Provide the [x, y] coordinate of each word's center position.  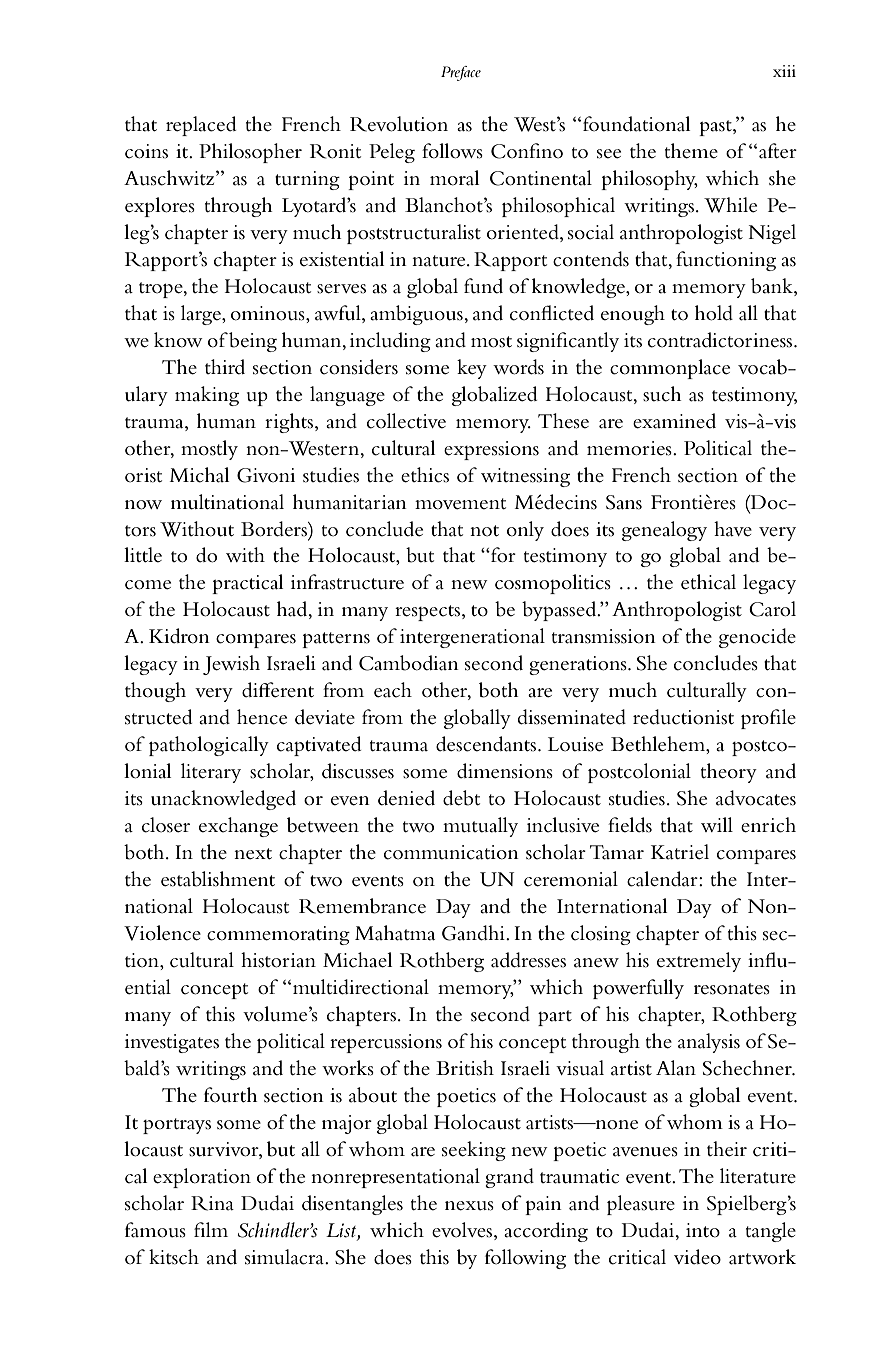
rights [289, 423]
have [733, 529]
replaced [201, 126]
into [703, 1230]
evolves [463, 1231]
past [716, 128]
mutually [480, 827]
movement [460, 504]
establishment [218, 879]
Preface [461, 73]
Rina [212, 1203]
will [717, 824]
